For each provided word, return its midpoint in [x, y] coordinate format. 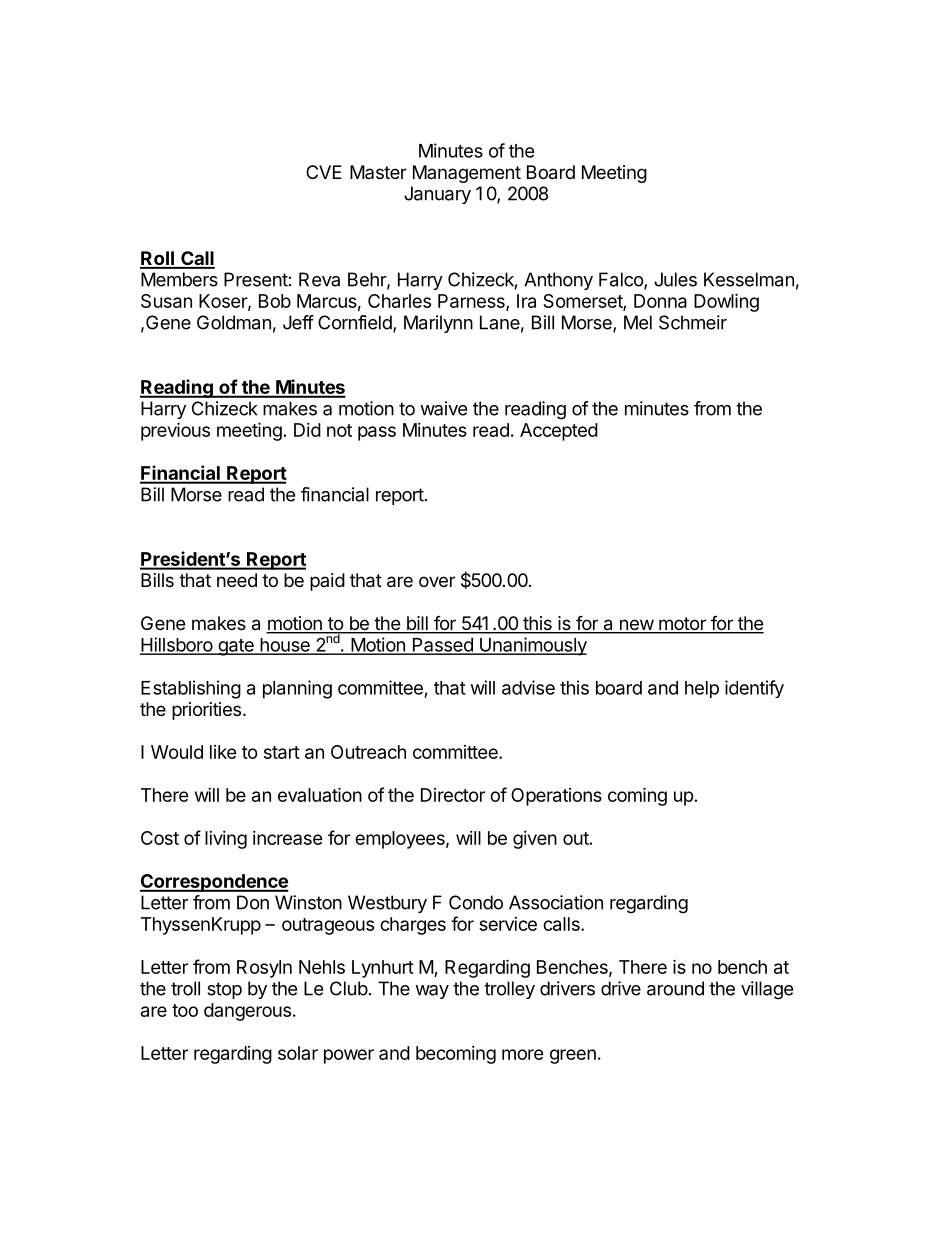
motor [682, 625]
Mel [638, 322]
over [437, 581]
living [226, 840]
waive [443, 408]
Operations [556, 797]
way [432, 992]
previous [175, 431]
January [437, 195]
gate [236, 647]
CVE [324, 172]
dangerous [247, 1012]
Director [453, 795]
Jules [675, 279]
